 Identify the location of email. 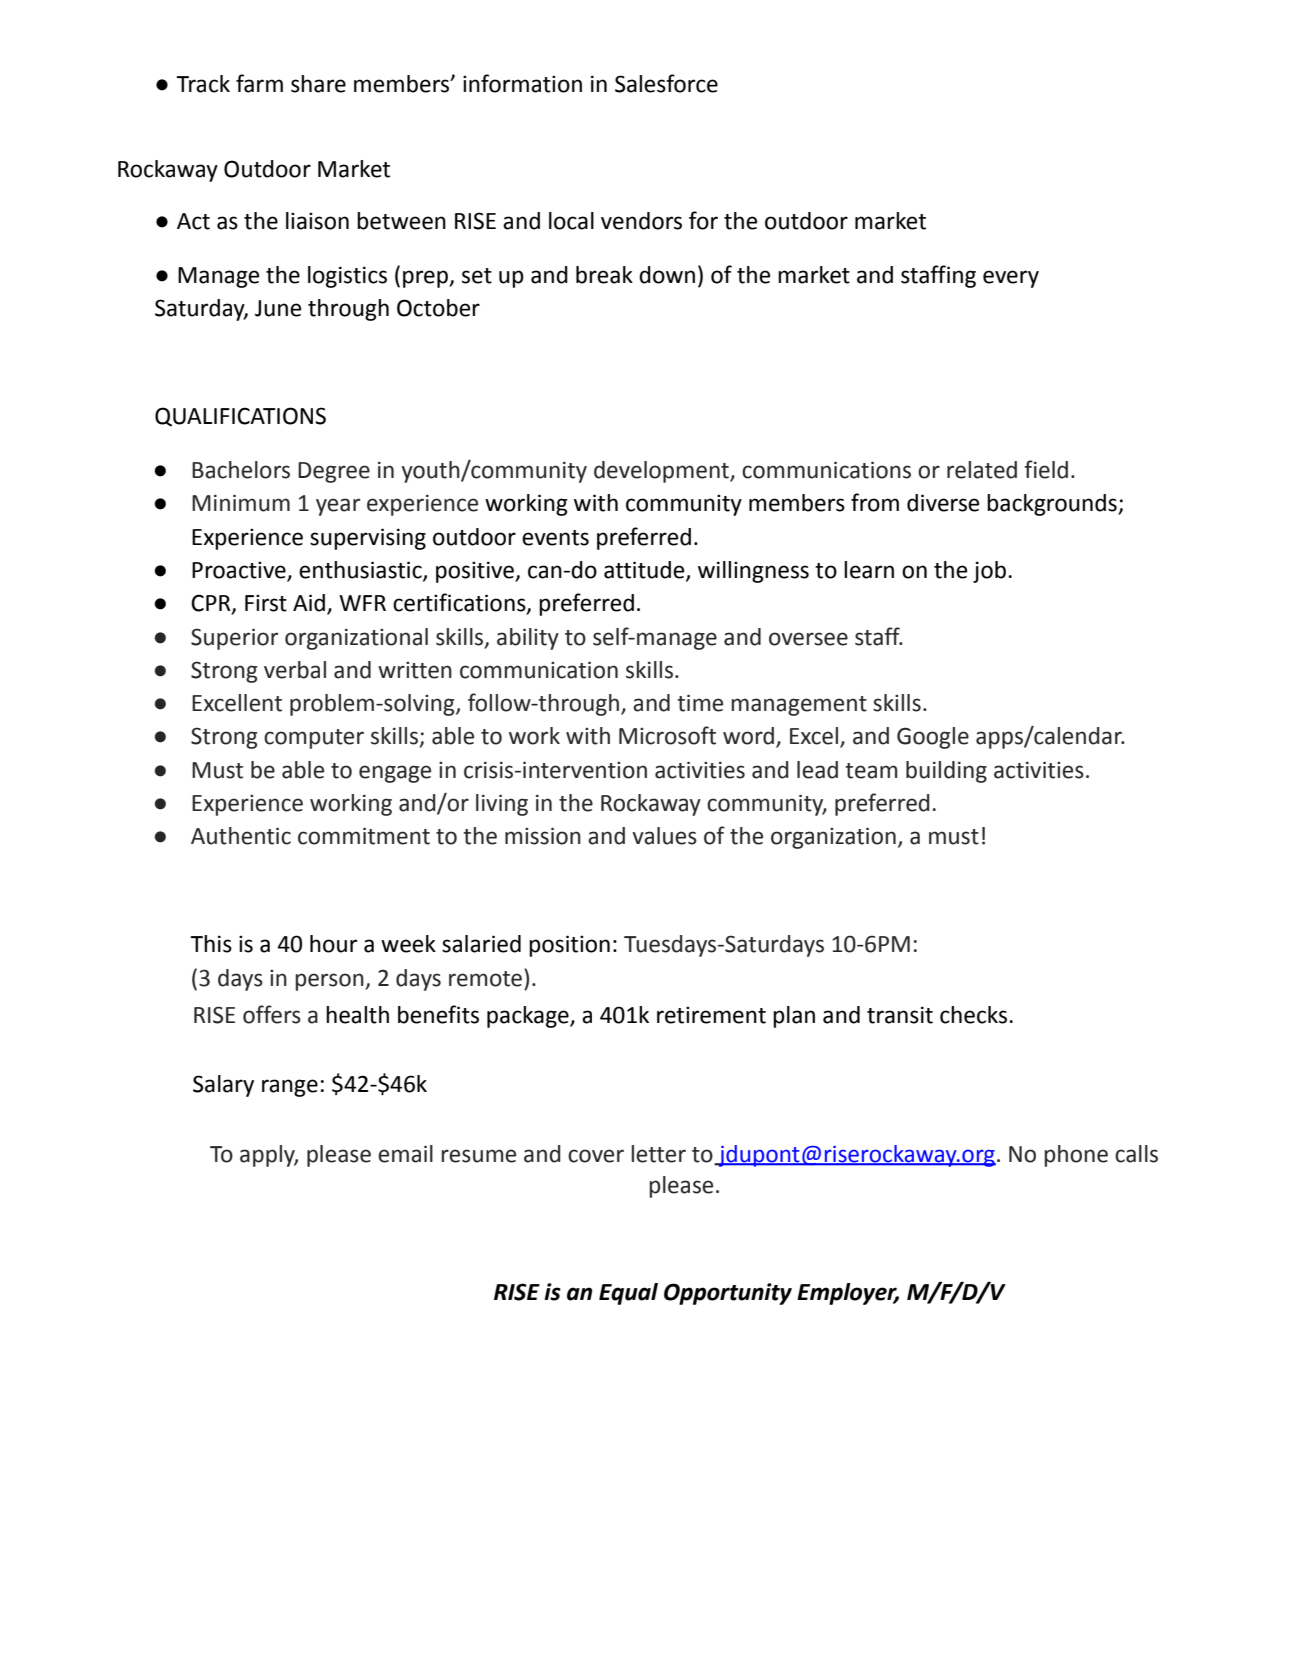
(405, 1154).
